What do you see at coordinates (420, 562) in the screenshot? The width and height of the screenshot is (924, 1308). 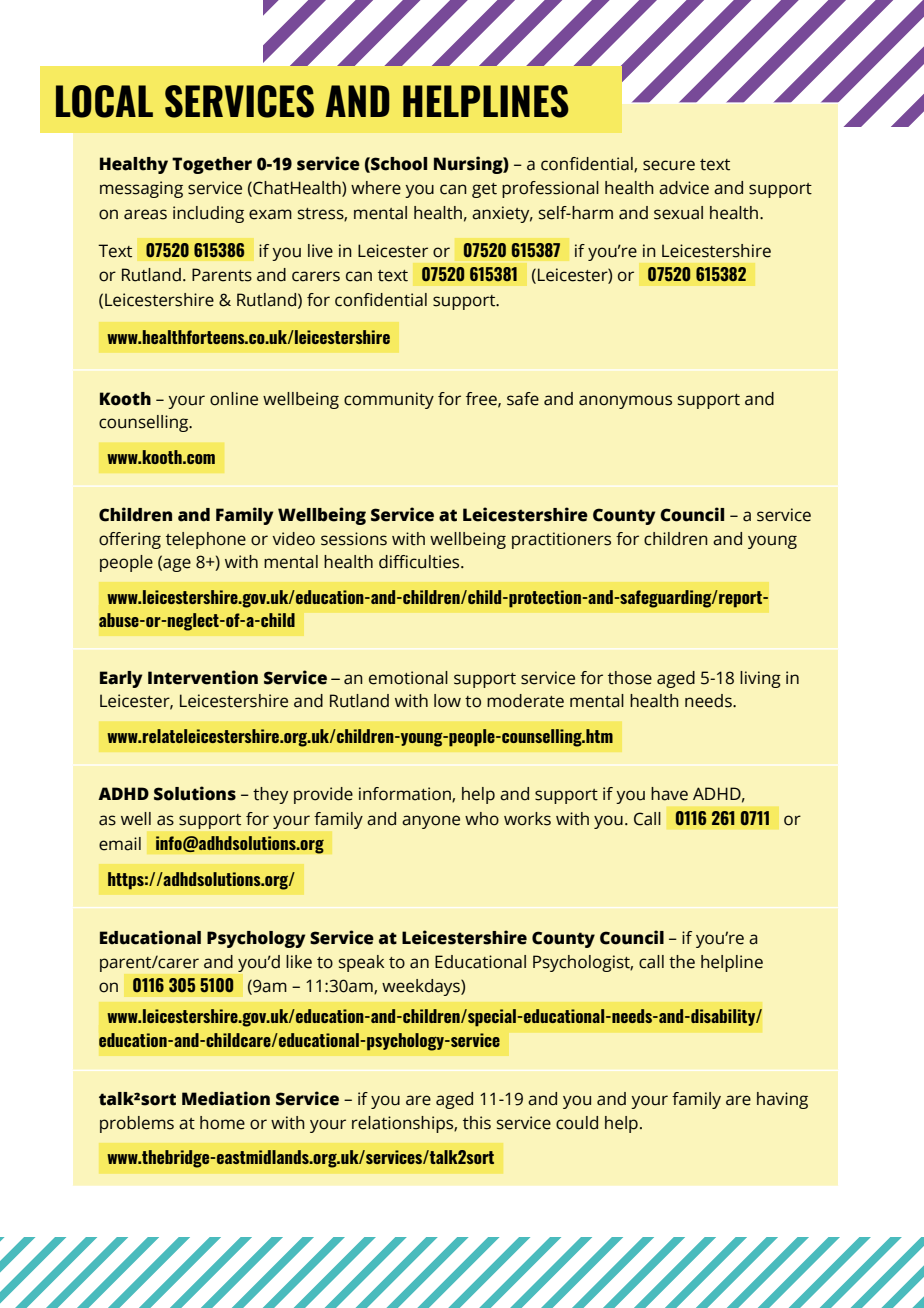 I see `difficulties` at bounding box center [420, 562].
